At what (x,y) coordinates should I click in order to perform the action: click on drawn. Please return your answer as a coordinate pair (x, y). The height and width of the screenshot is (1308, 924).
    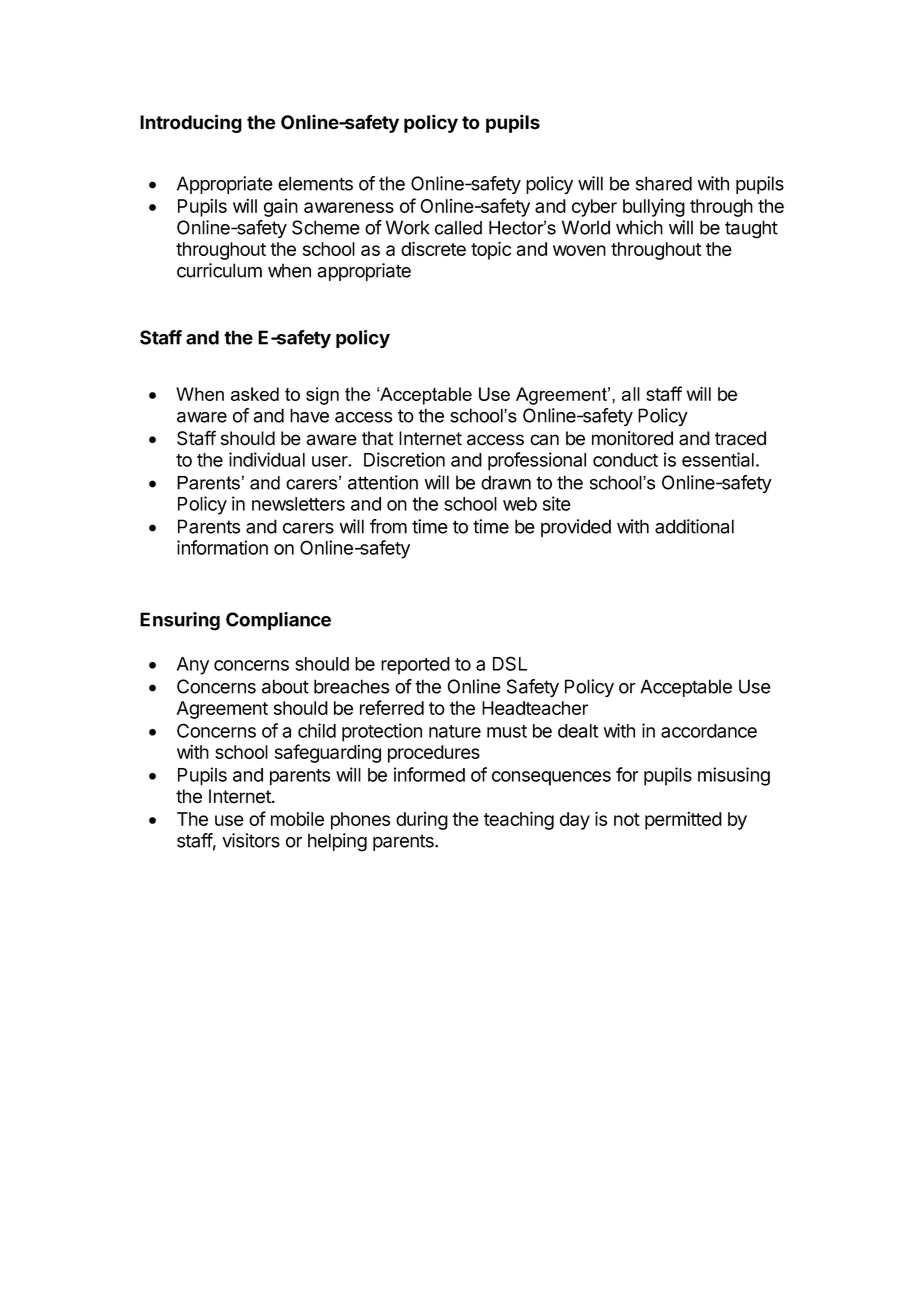
    Looking at the image, I should click on (506, 482).
